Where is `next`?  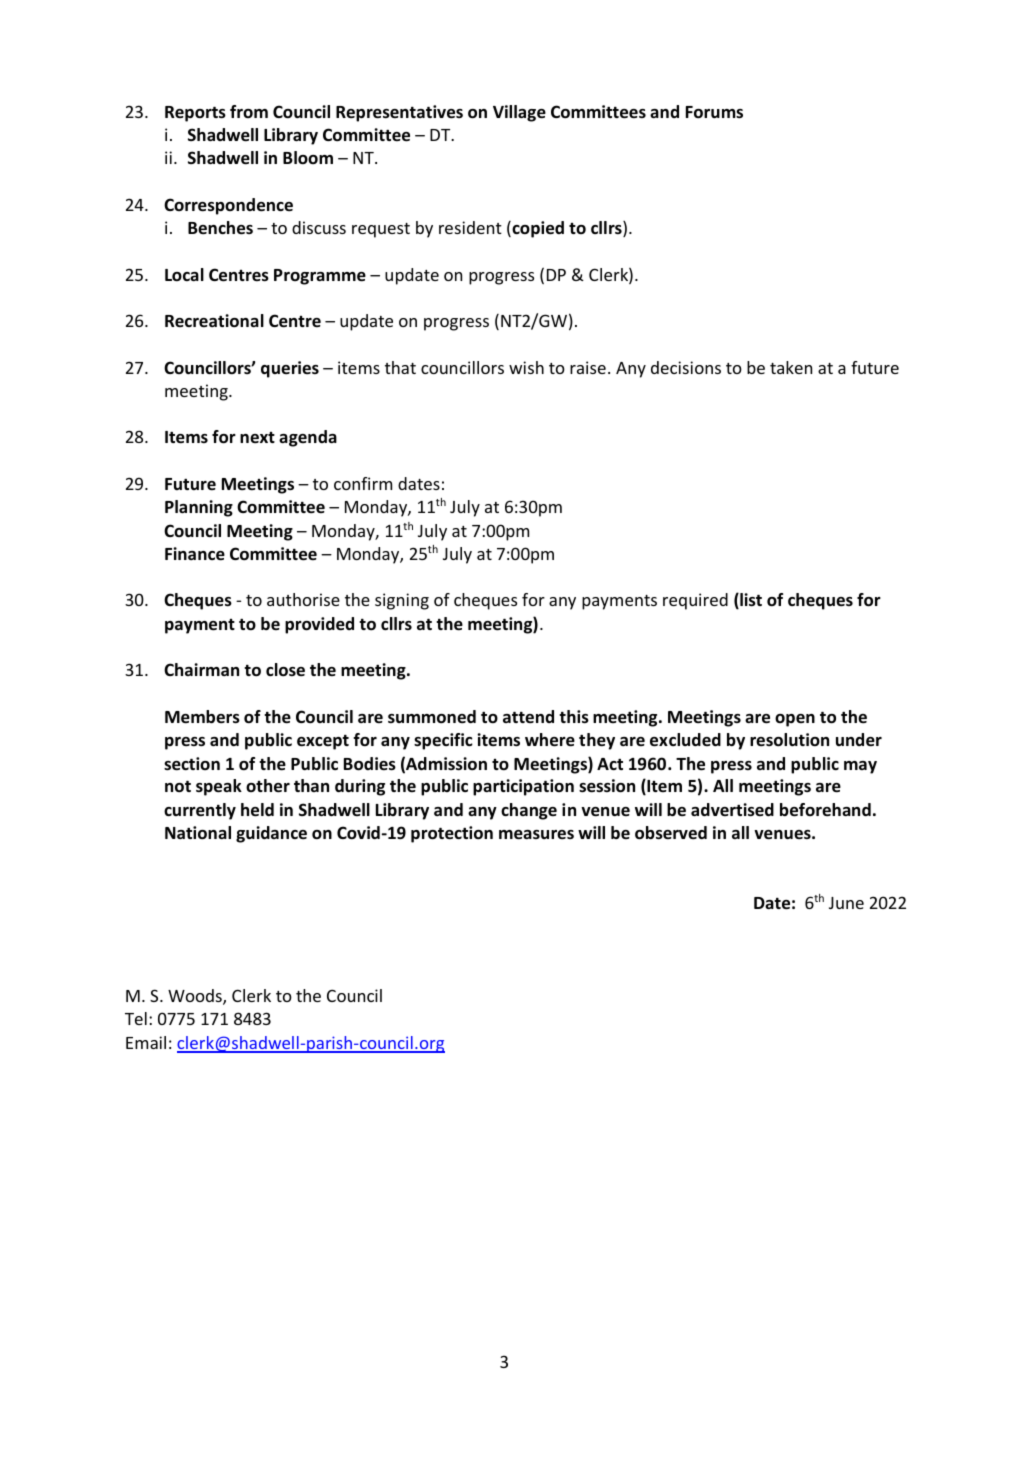 next is located at coordinates (257, 438).
